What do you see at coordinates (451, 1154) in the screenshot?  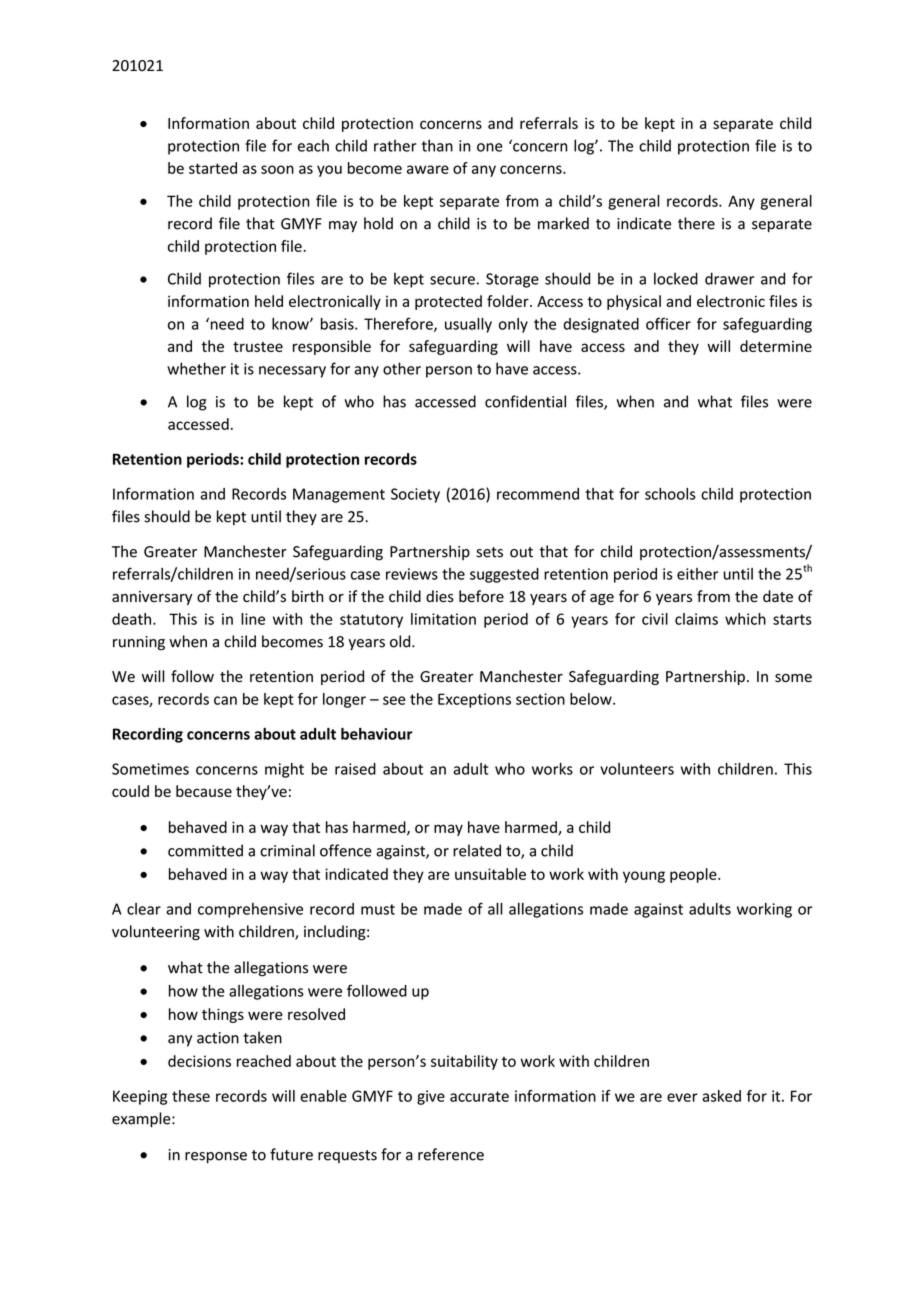 I see `reference` at bounding box center [451, 1154].
